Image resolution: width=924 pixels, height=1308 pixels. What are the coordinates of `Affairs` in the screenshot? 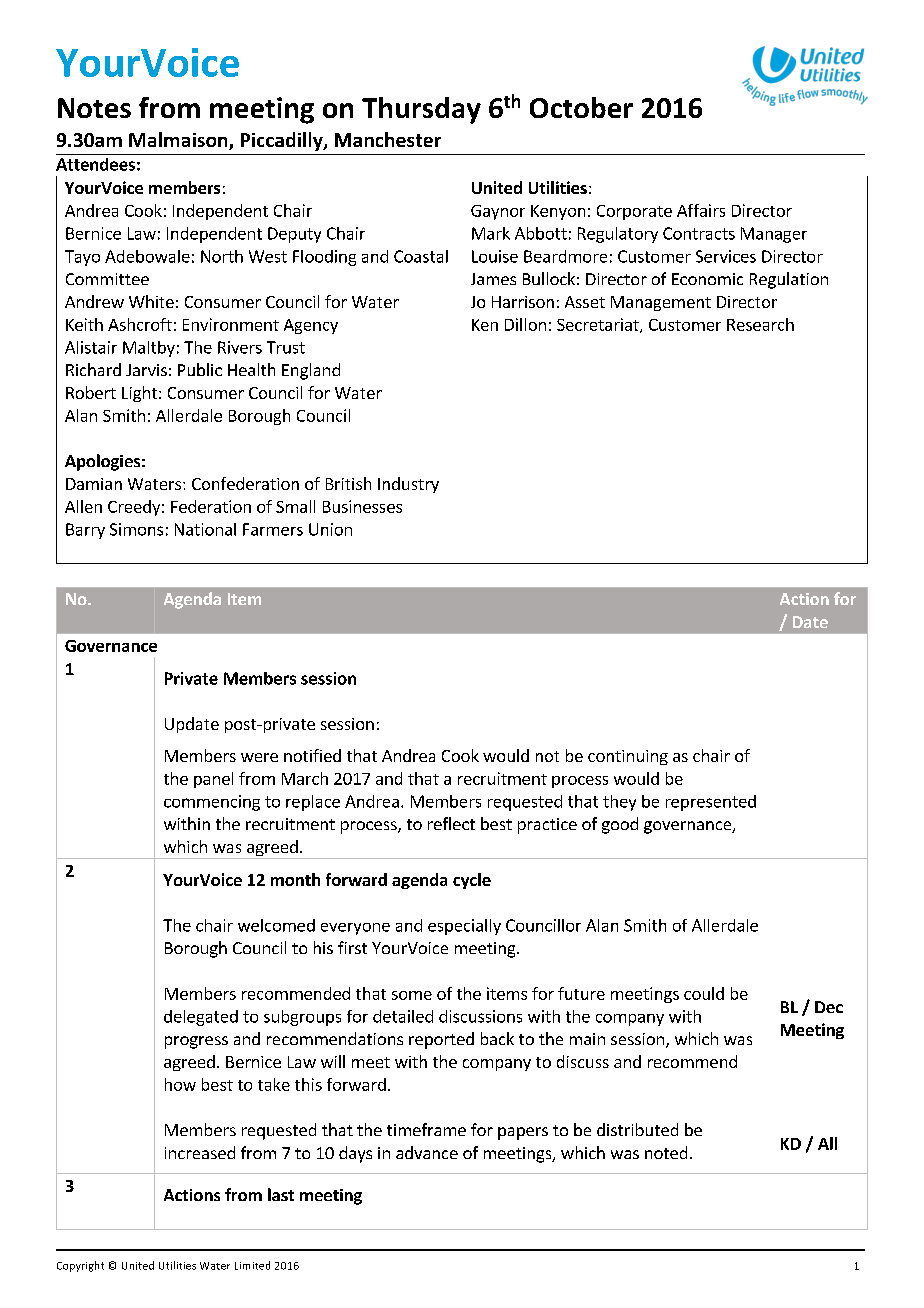 It's located at (701, 210).
